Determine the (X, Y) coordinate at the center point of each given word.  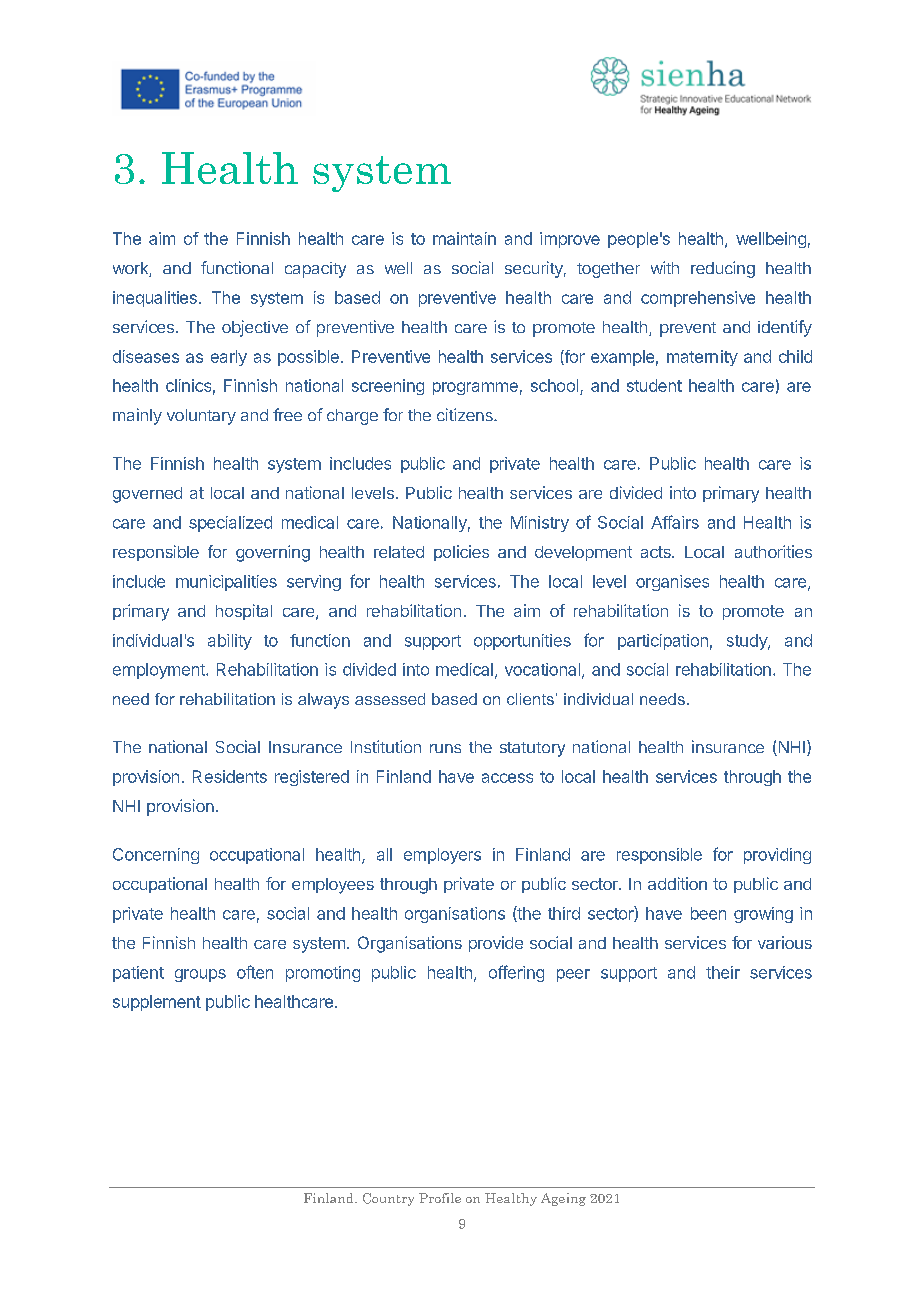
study (748, 642)
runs (445, 748)
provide (496, 944)
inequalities (155, 299)
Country (388, 1199)
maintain (464, 238)
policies (461, 553)
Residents (230, 776)
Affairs (675, 522)
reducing (723, 269)
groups (200, 975)
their (723, 972)
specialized (230, 524)
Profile (440, 1198)
